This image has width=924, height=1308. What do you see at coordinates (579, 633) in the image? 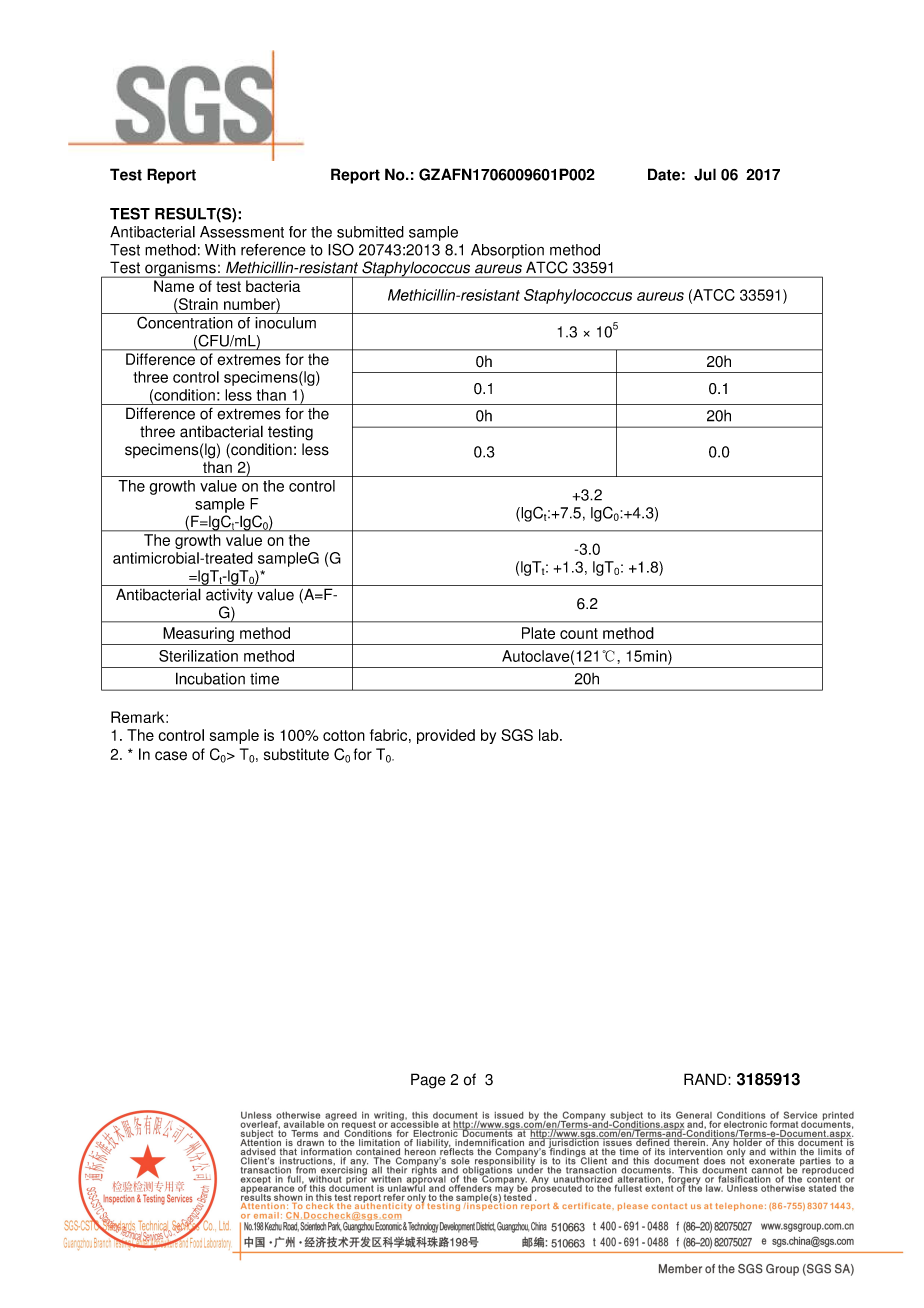
I see `count` at bounding box center [579, 633].
